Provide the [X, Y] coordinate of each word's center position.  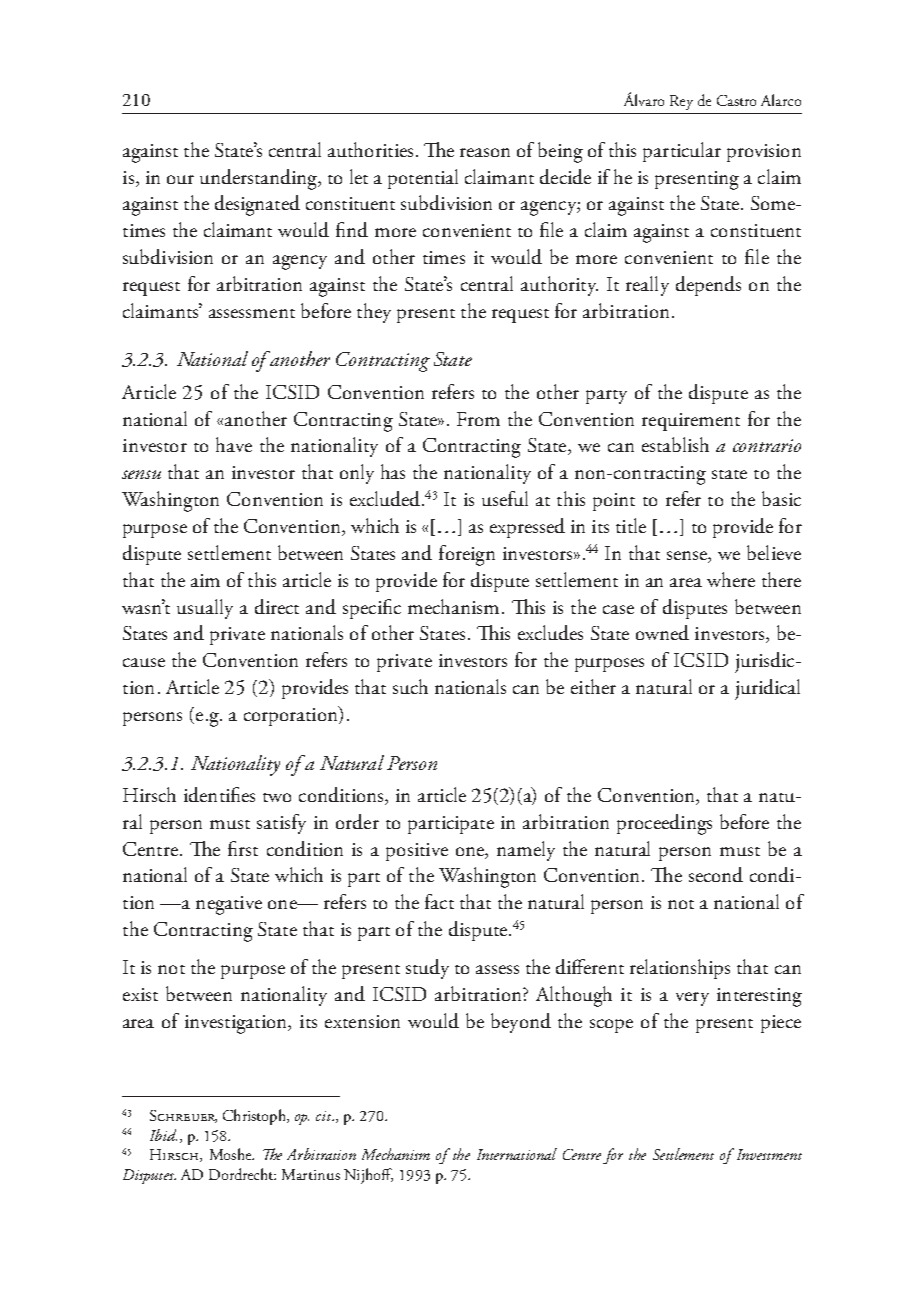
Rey [681, 102]
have [234, 444]
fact [439, 901]
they [374, 313]
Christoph [255, 1117]
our [180, 179]
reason [485, 152]
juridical [767, 689]
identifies [219, 794]
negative [229, 905]
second [716, 874]
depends [708, 286]
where [731, 579]
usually [205, 609]
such [410, 686]
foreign [467, 555]
